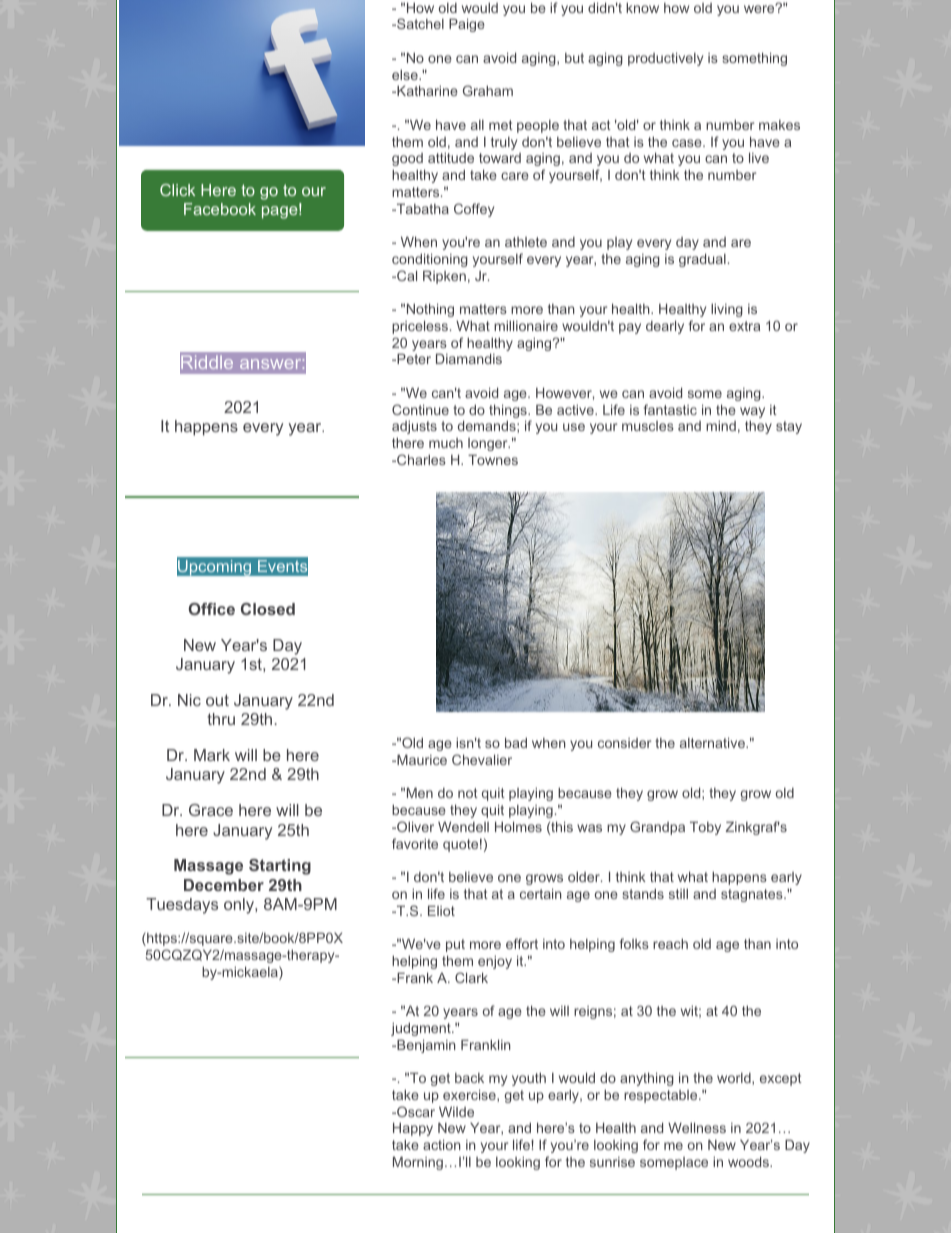 The width and height of the document is (952, 1233). I want to click on adjusts, so click(414, 427).
